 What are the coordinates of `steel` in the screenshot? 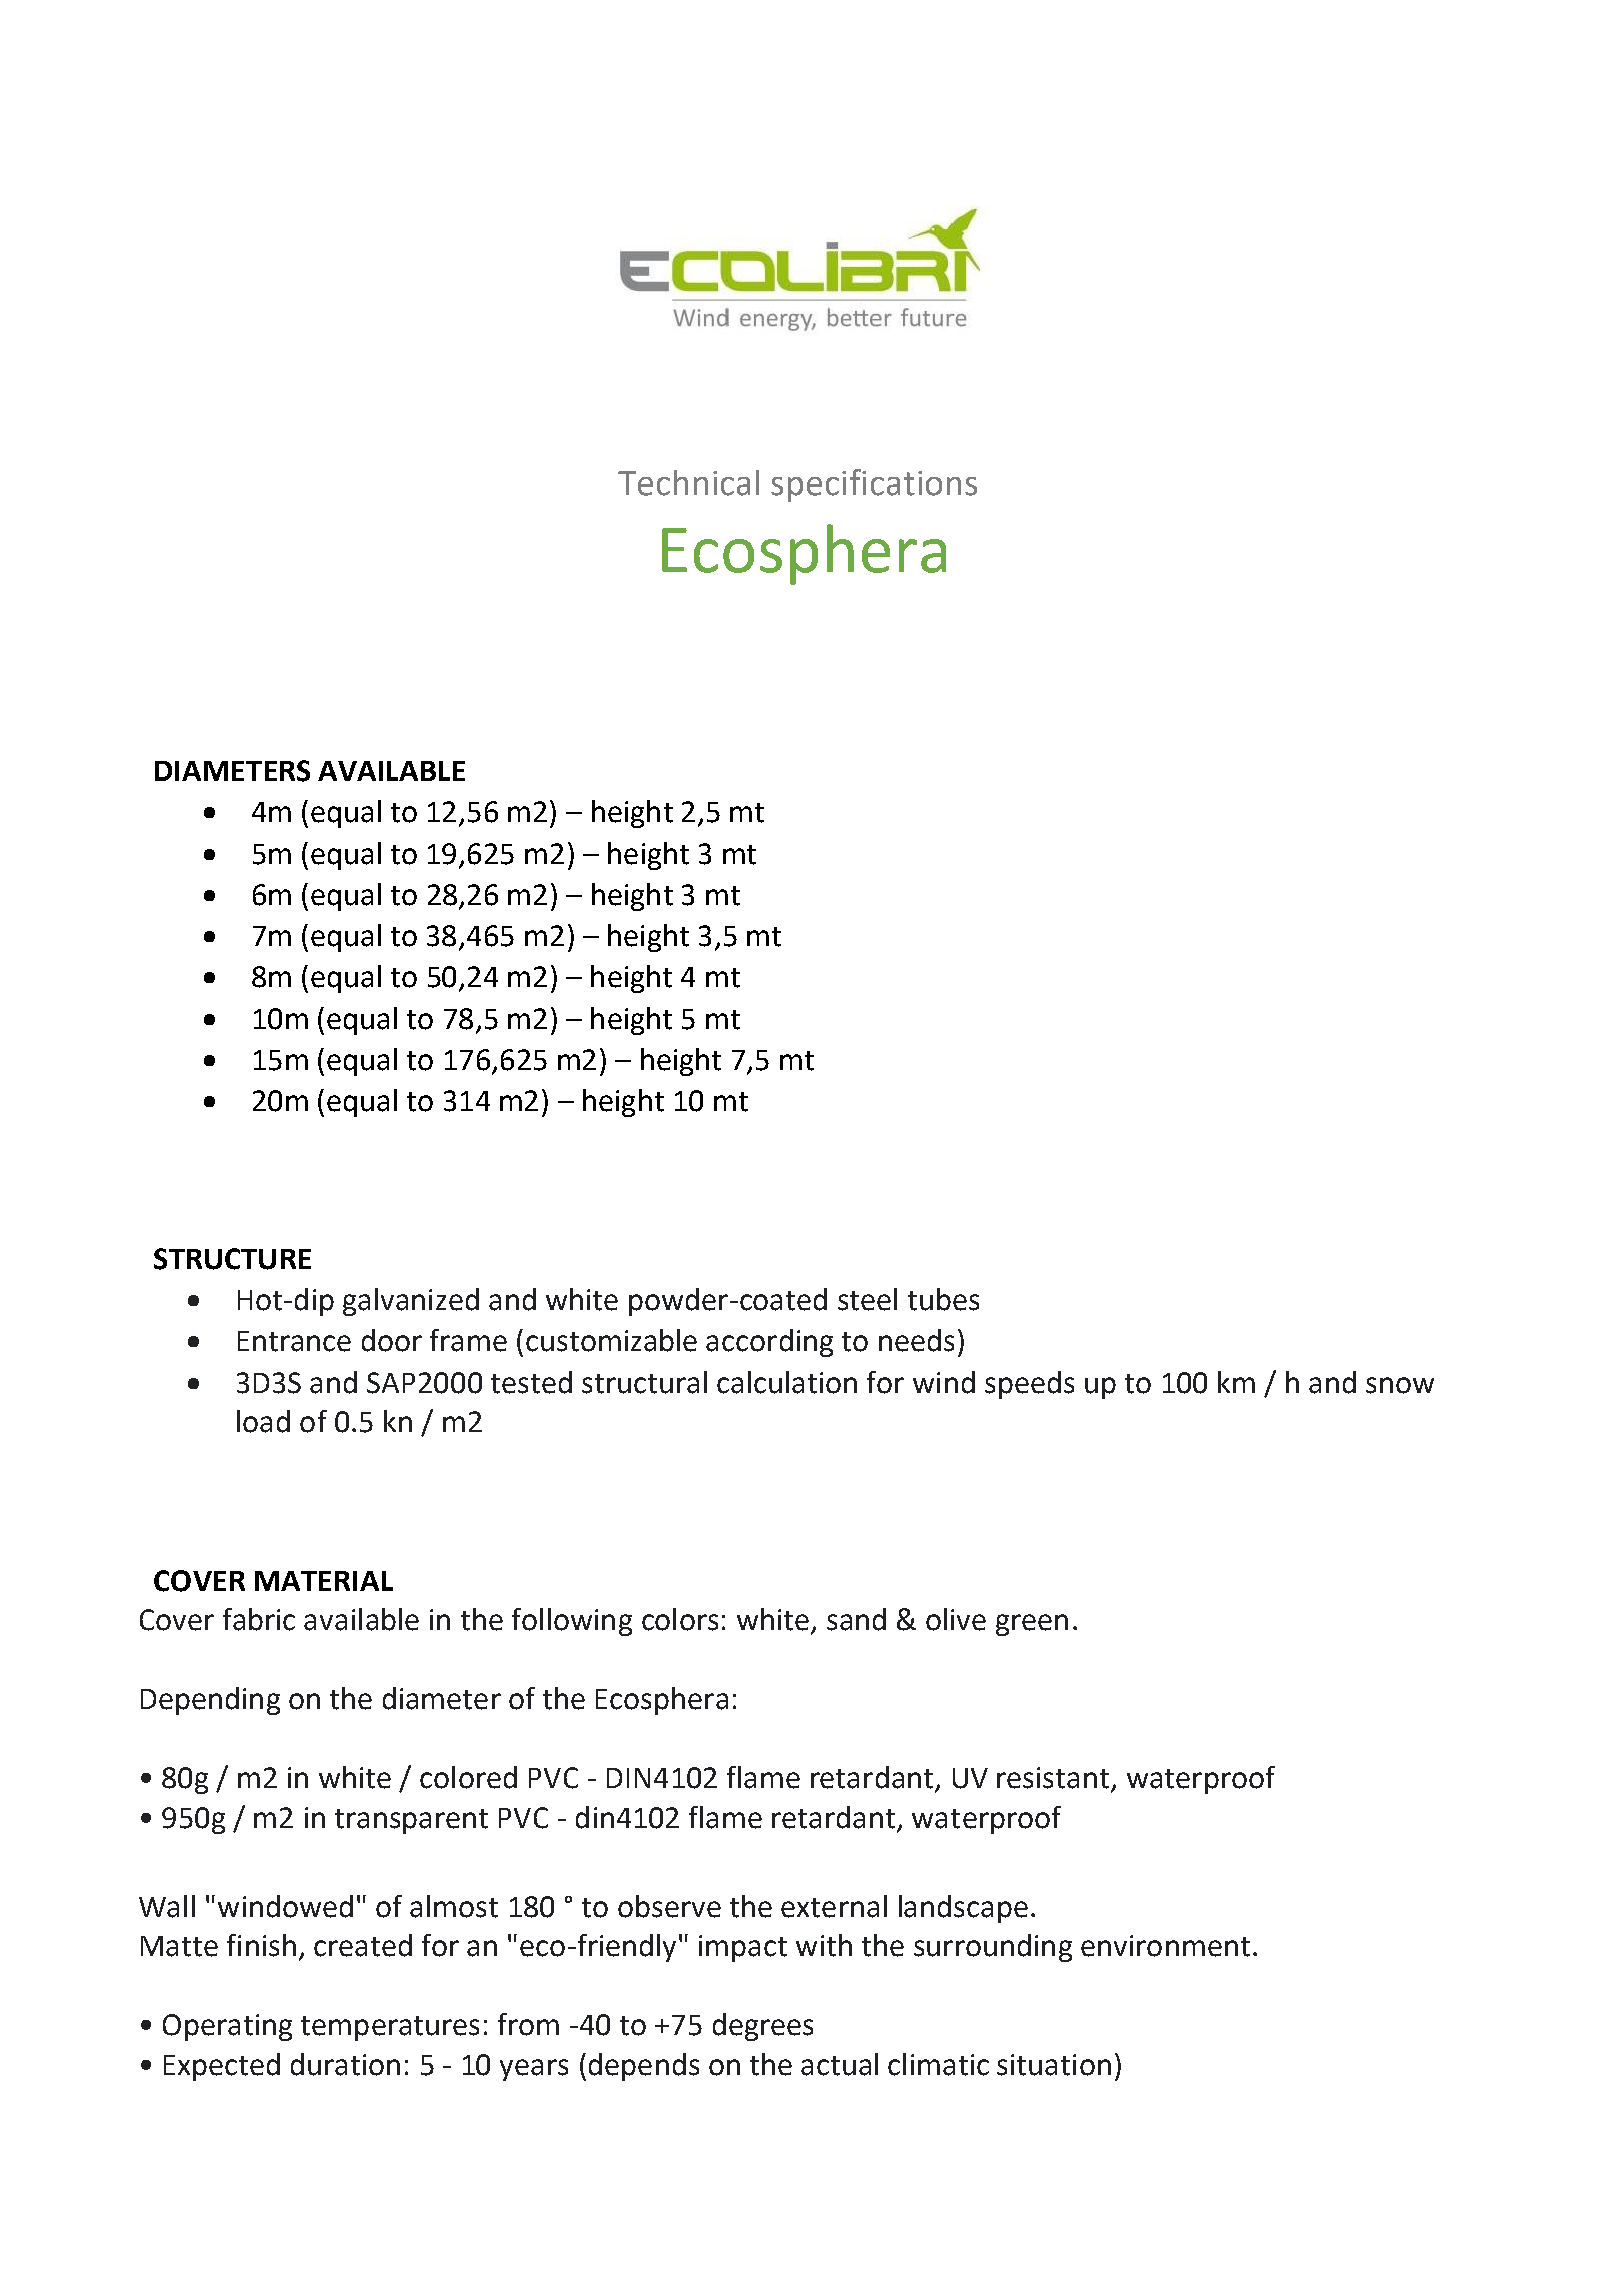 It's located at (867, 1299).
